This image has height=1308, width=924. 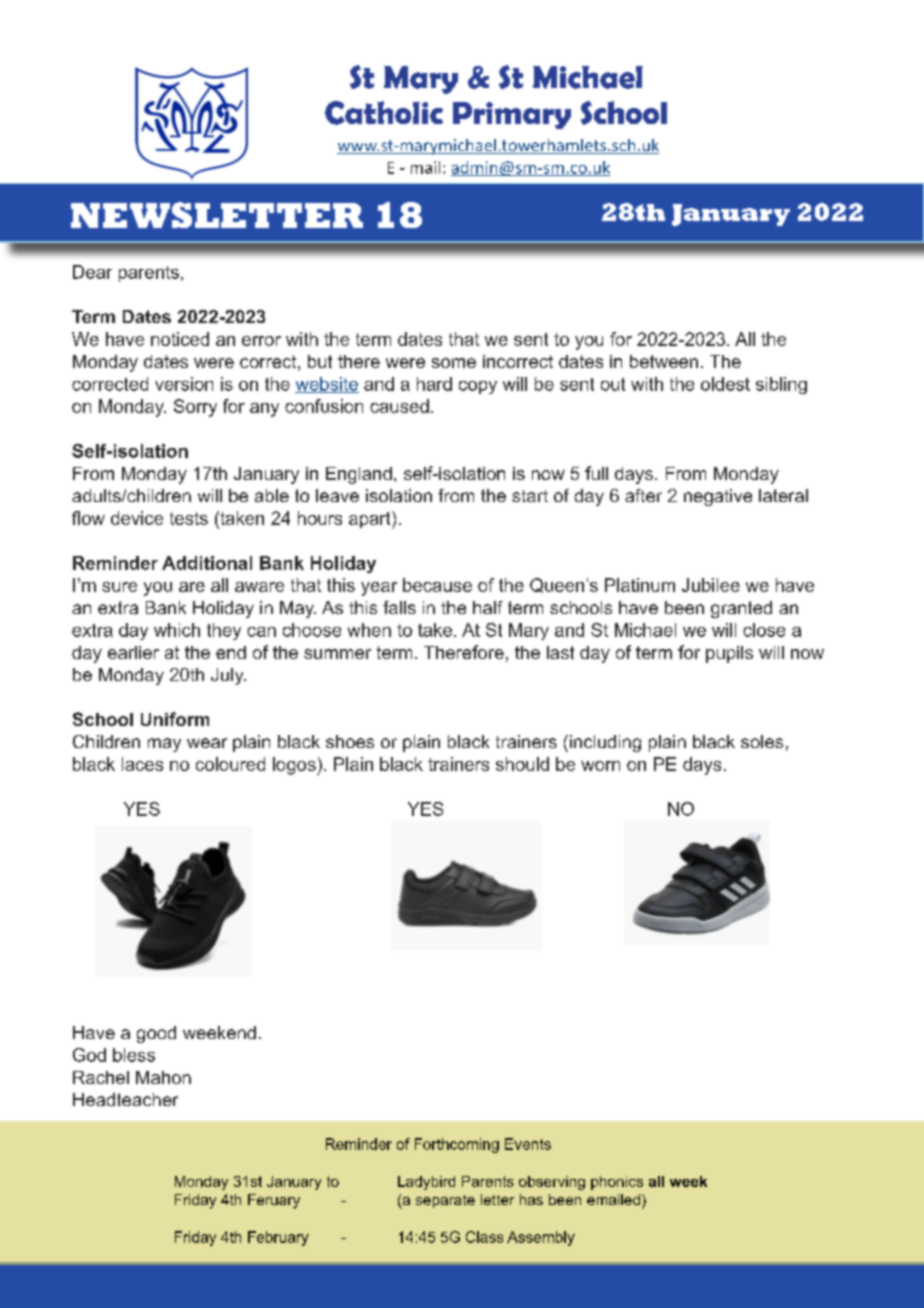 What do you see at coordinates (762, 741) in the image?
I see `soles` at bounding box center [762, 741].
